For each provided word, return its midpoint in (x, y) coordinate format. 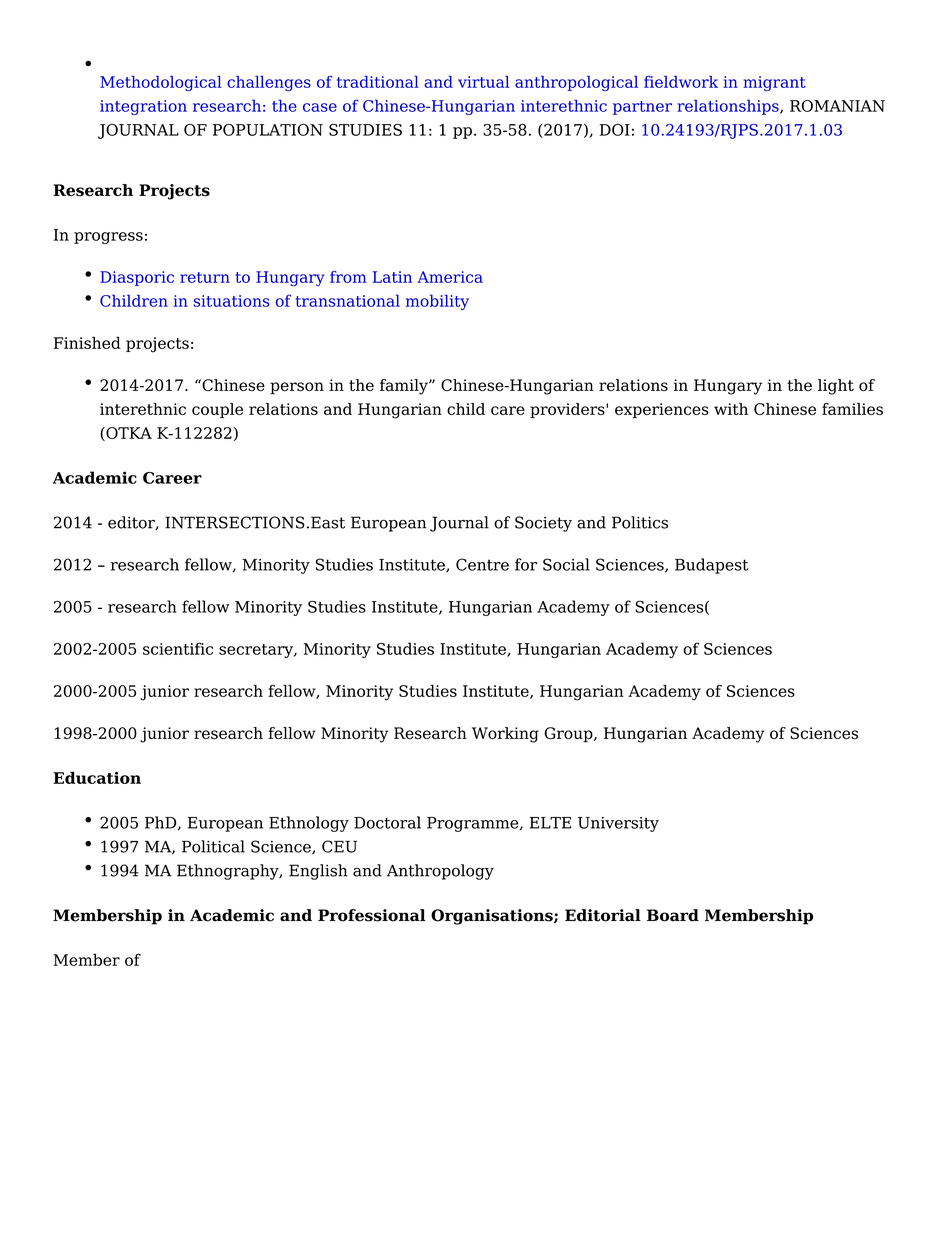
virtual (483, 82)
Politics (640, 522)
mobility (437, 302)
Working (505, 735)
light (836, 387)
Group (569, 735)
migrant (774, 83)
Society (543, 524)
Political (213, 846)
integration (143, 107)
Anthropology (440, 872)
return (205, 277)
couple (217, 410)
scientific (178, 648)
